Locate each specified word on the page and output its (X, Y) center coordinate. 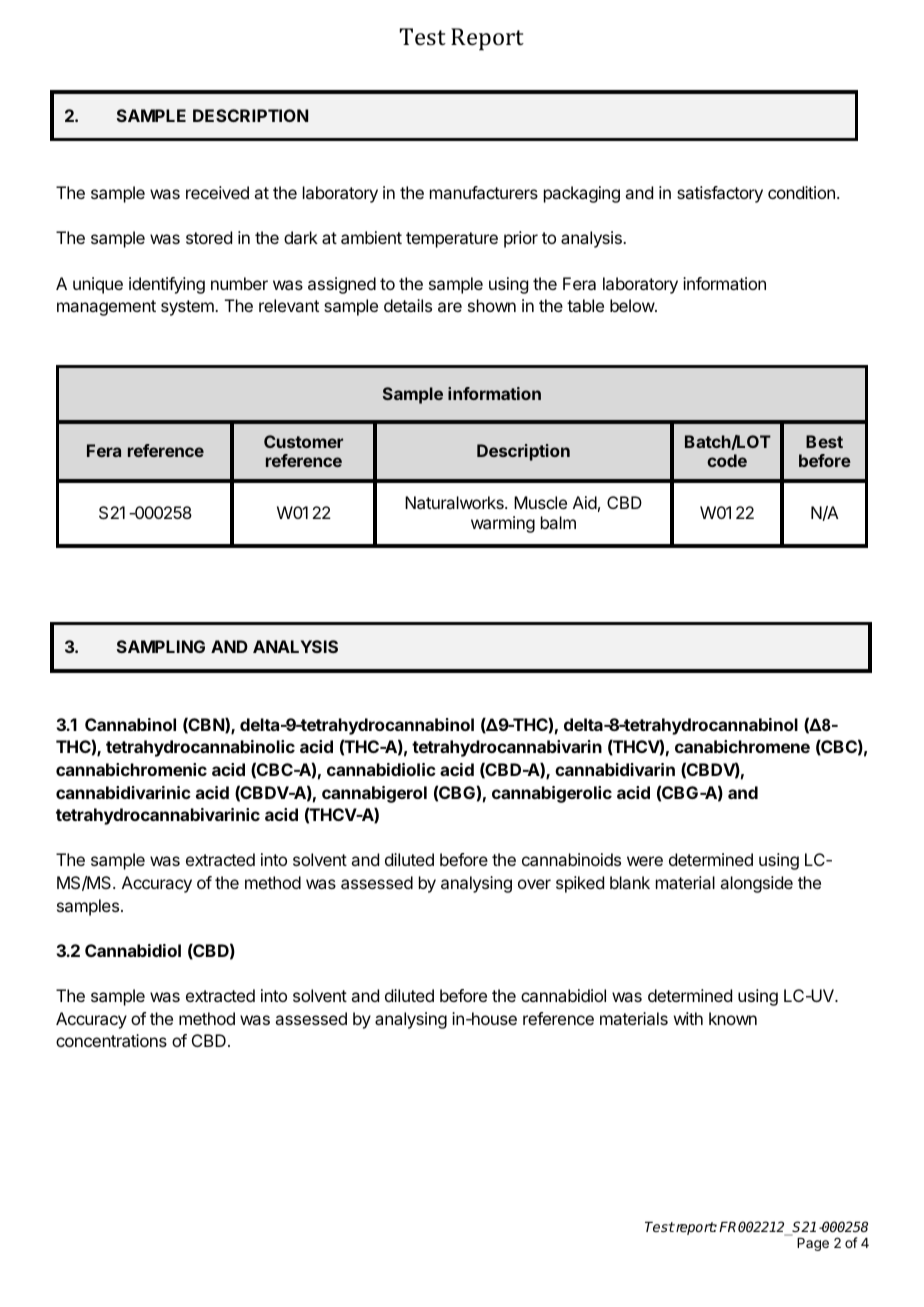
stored (209, 237)
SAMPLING (161, 646)
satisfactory (720, 194)
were (645, 861)
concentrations (111, 1040)
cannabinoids (571, 859)
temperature (452, 240)
